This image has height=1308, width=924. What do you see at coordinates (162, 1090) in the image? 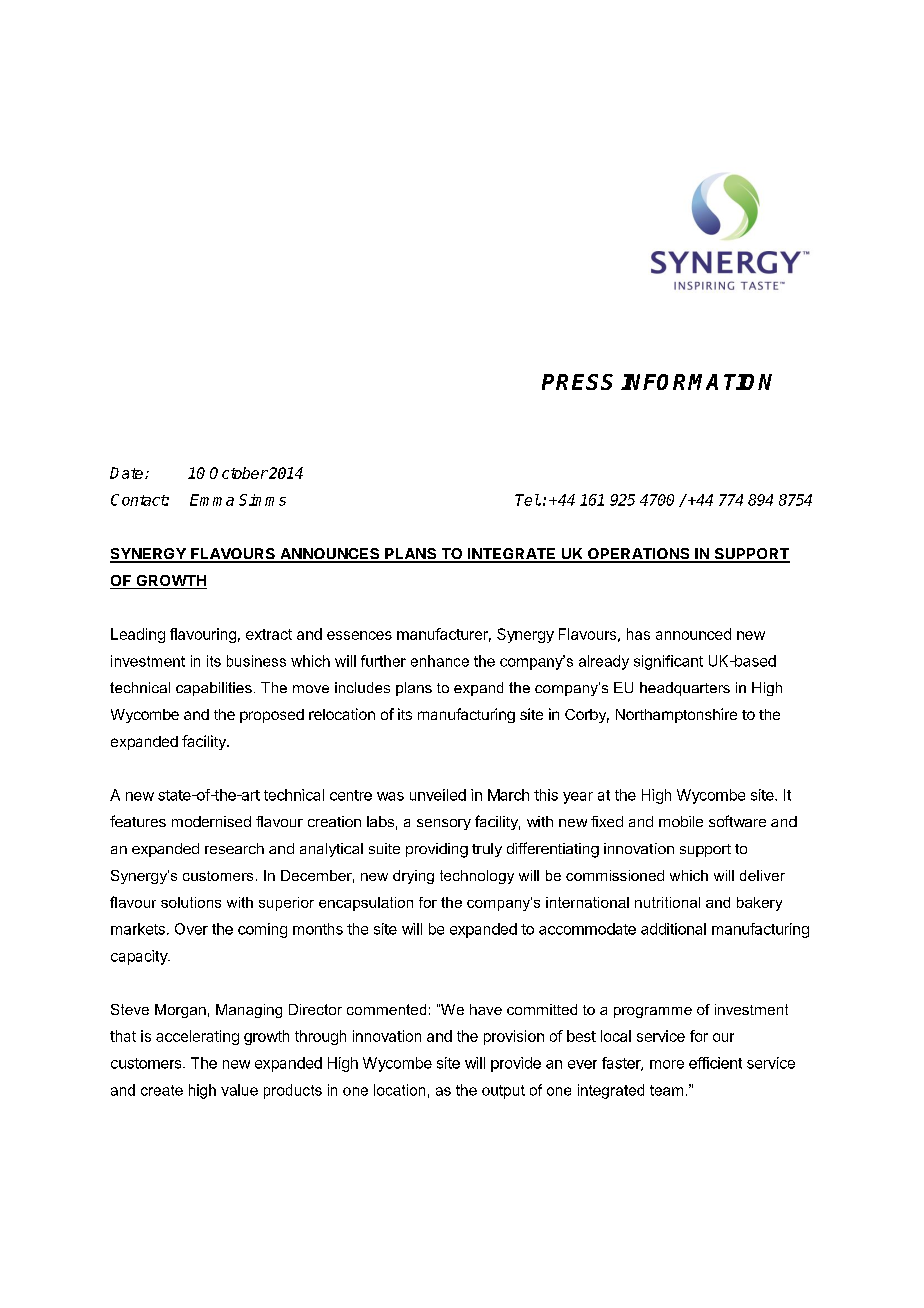
I see `create` at bounding box center [162, 1090].
